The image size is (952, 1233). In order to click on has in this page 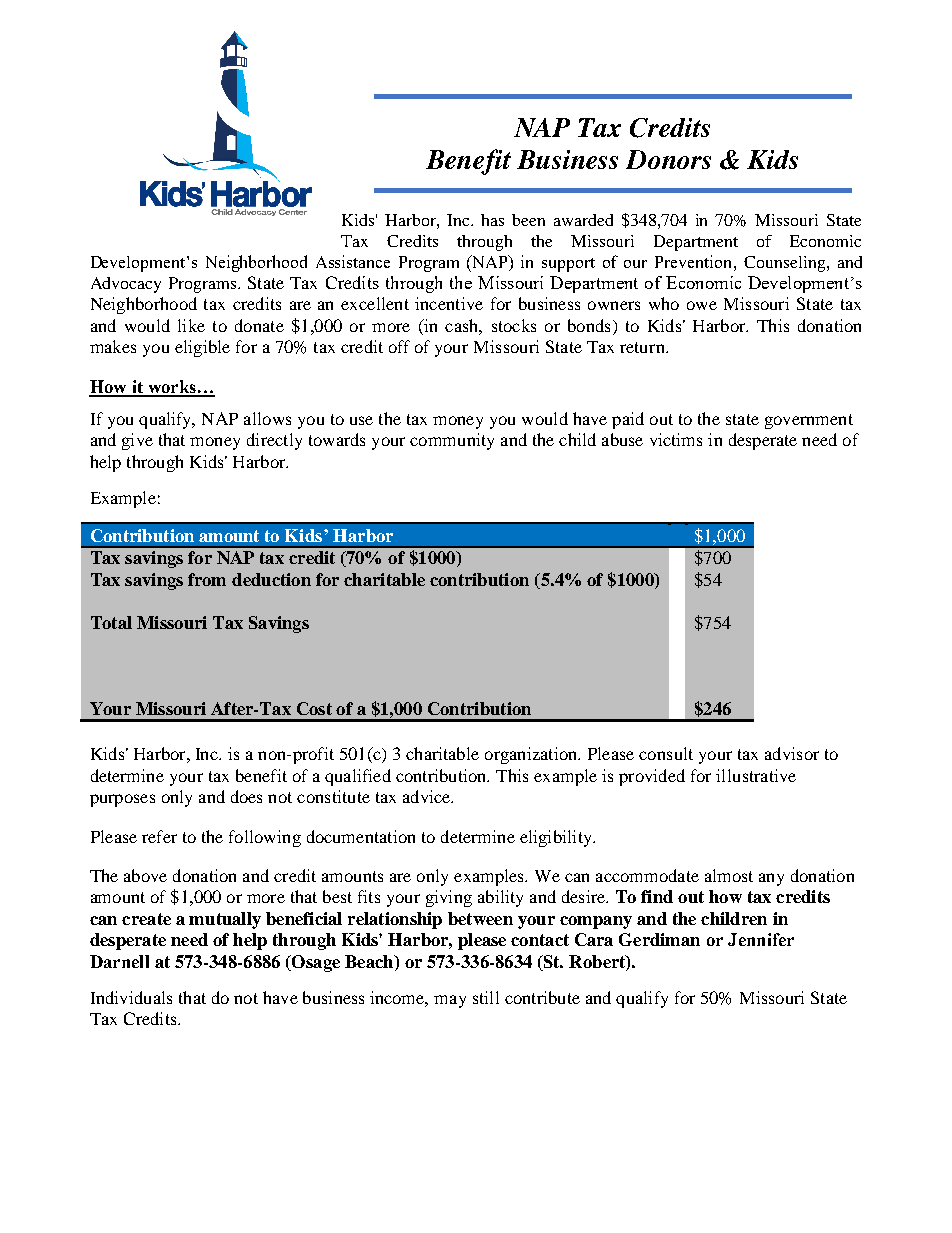, I will do `click(492, 220)`.
